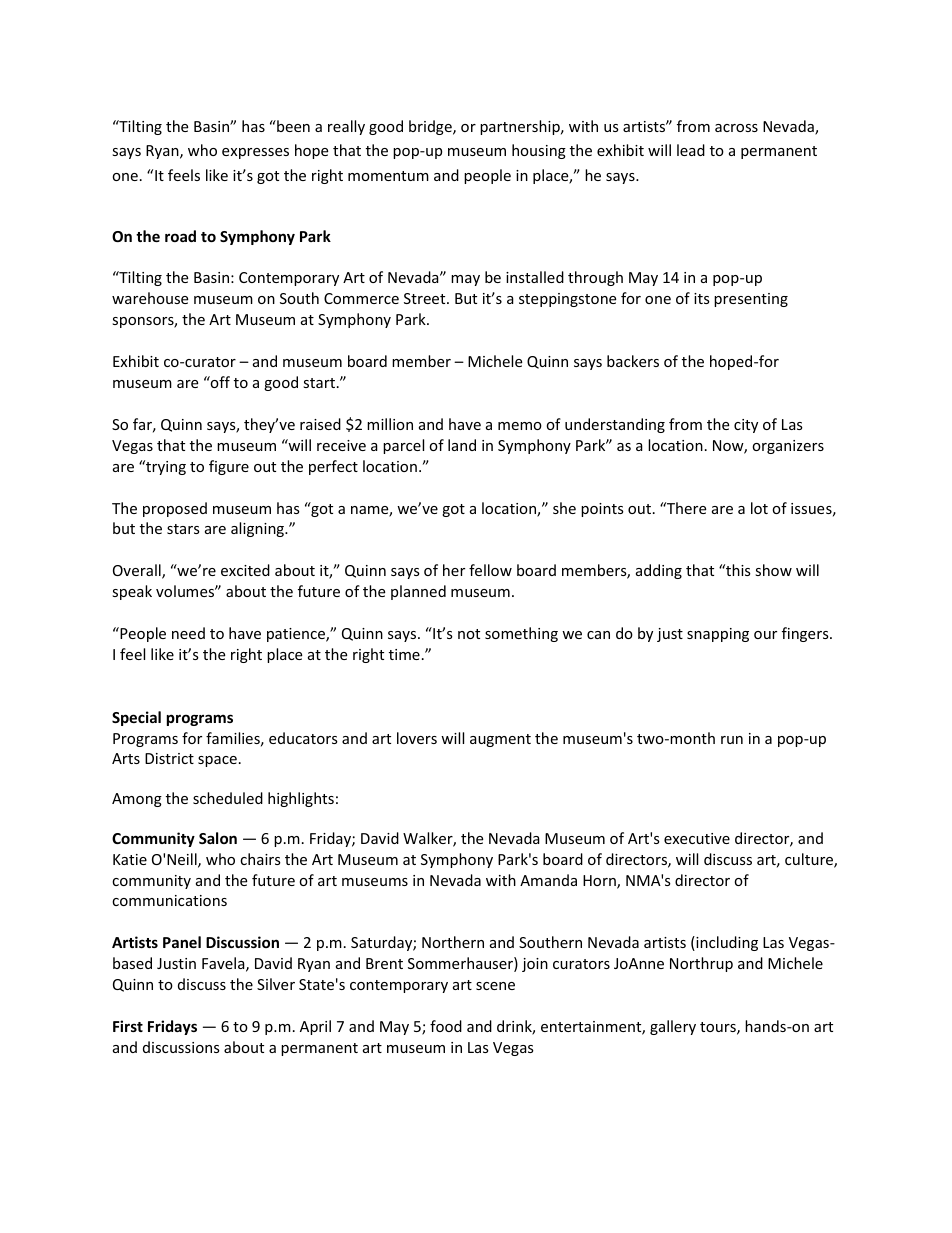 The image size is (952, 1233). What do you see at coordinates (691, 150) in the image?
I see `lead` at bounding box center [691, 150].
